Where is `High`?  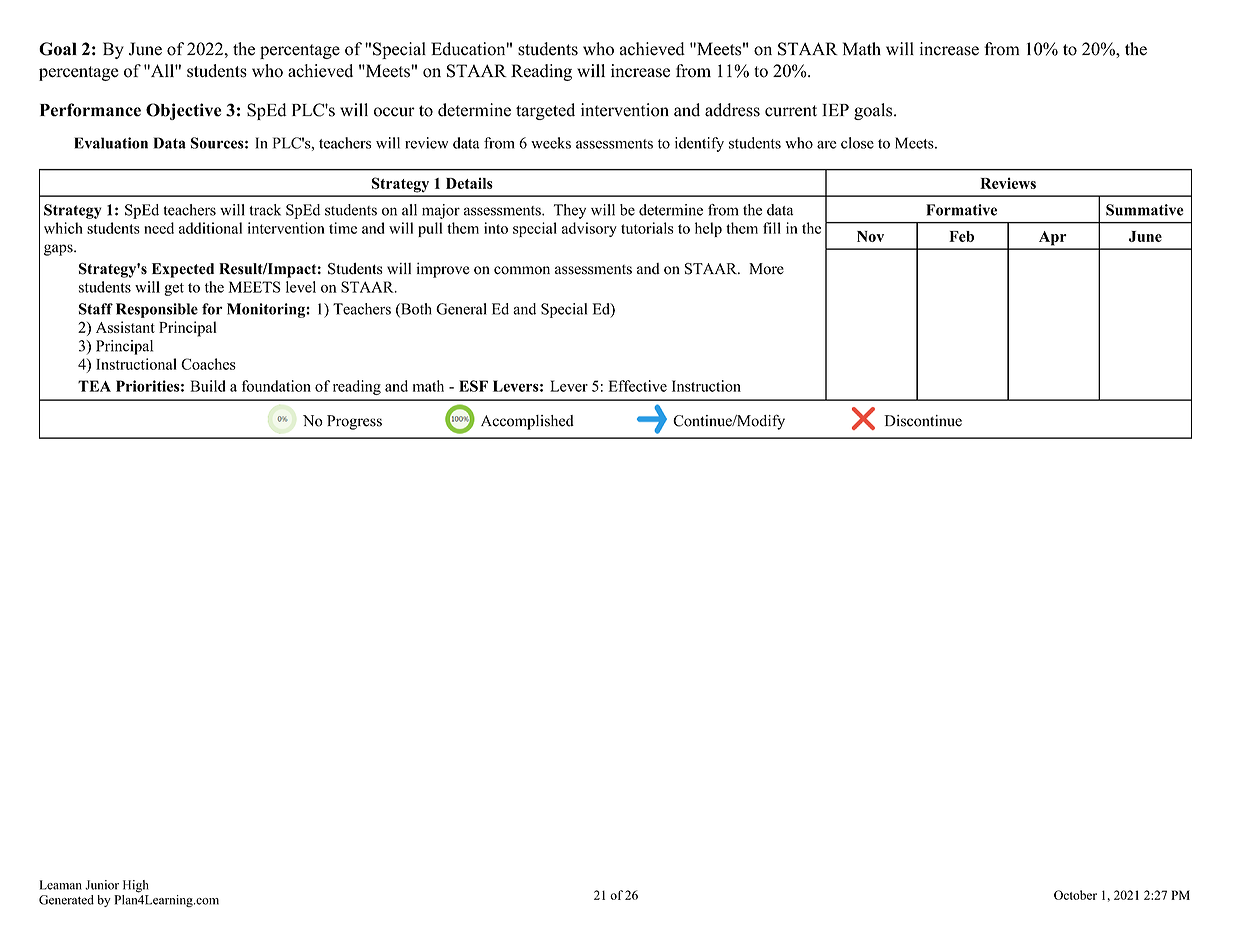
High is located at coordinates (136, 886).
